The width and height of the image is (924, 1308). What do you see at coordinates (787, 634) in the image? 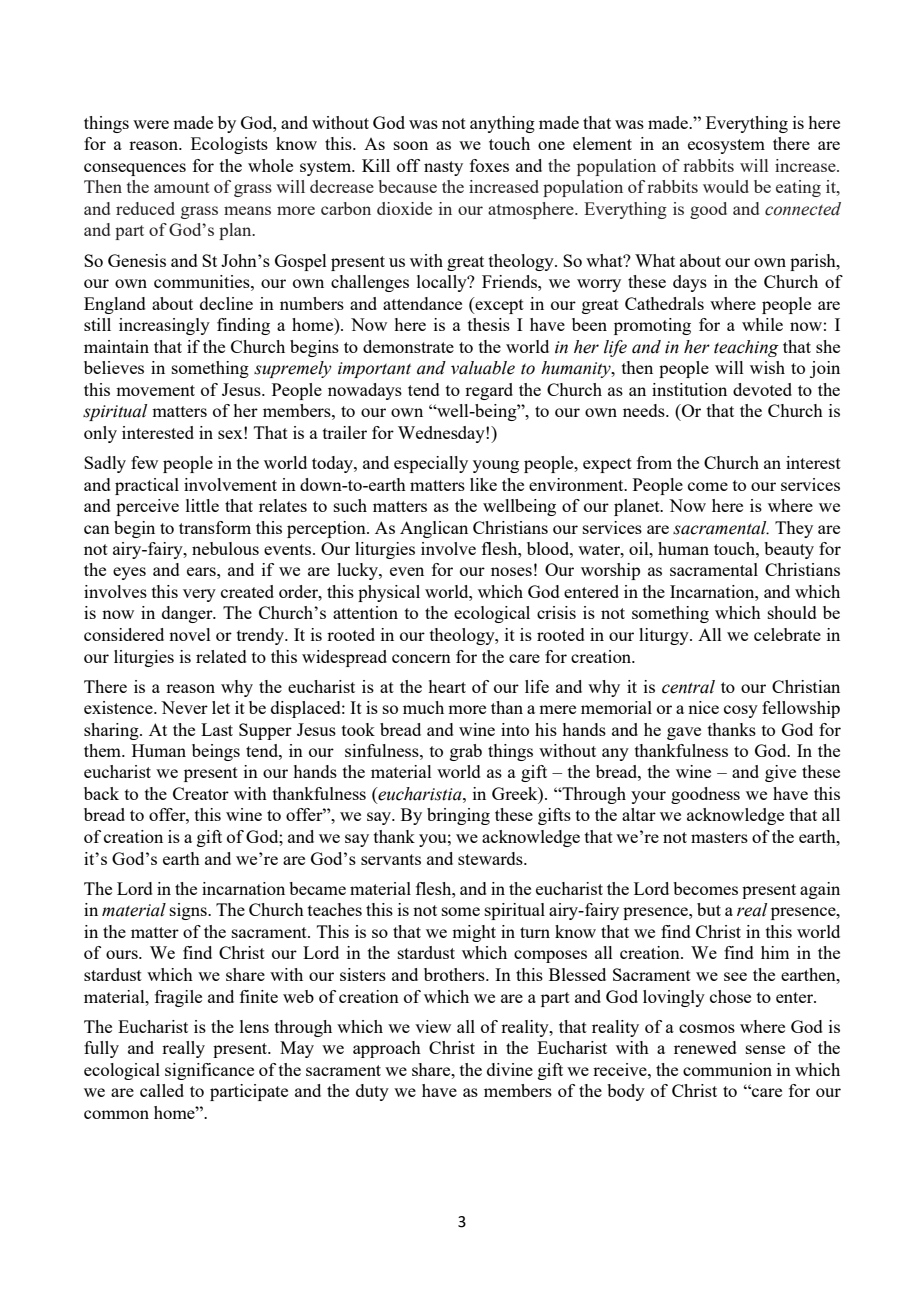
I see `celebrate` at bounding box center [787, 634].
